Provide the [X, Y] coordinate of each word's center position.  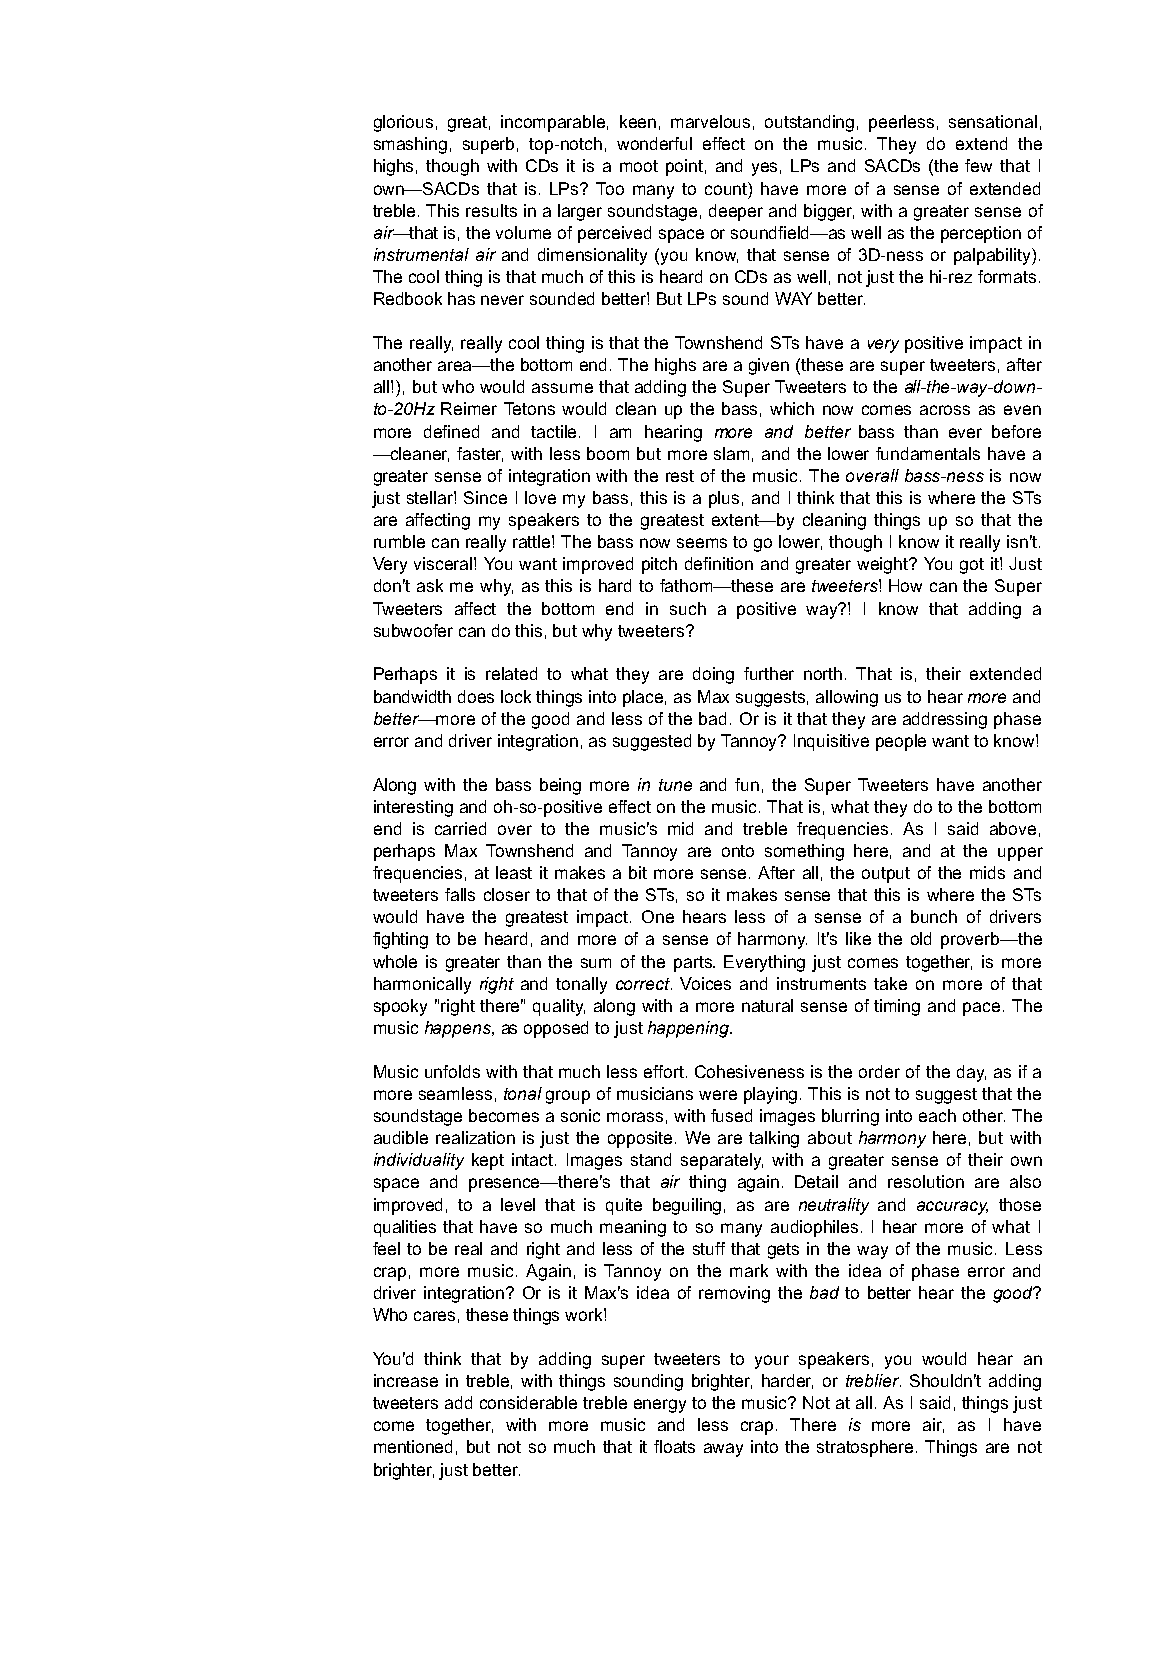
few [978, 165]
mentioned [413, 1446]
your [772, 1362]
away [723, 1450]
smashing [410, 145]
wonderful [654, 143]
